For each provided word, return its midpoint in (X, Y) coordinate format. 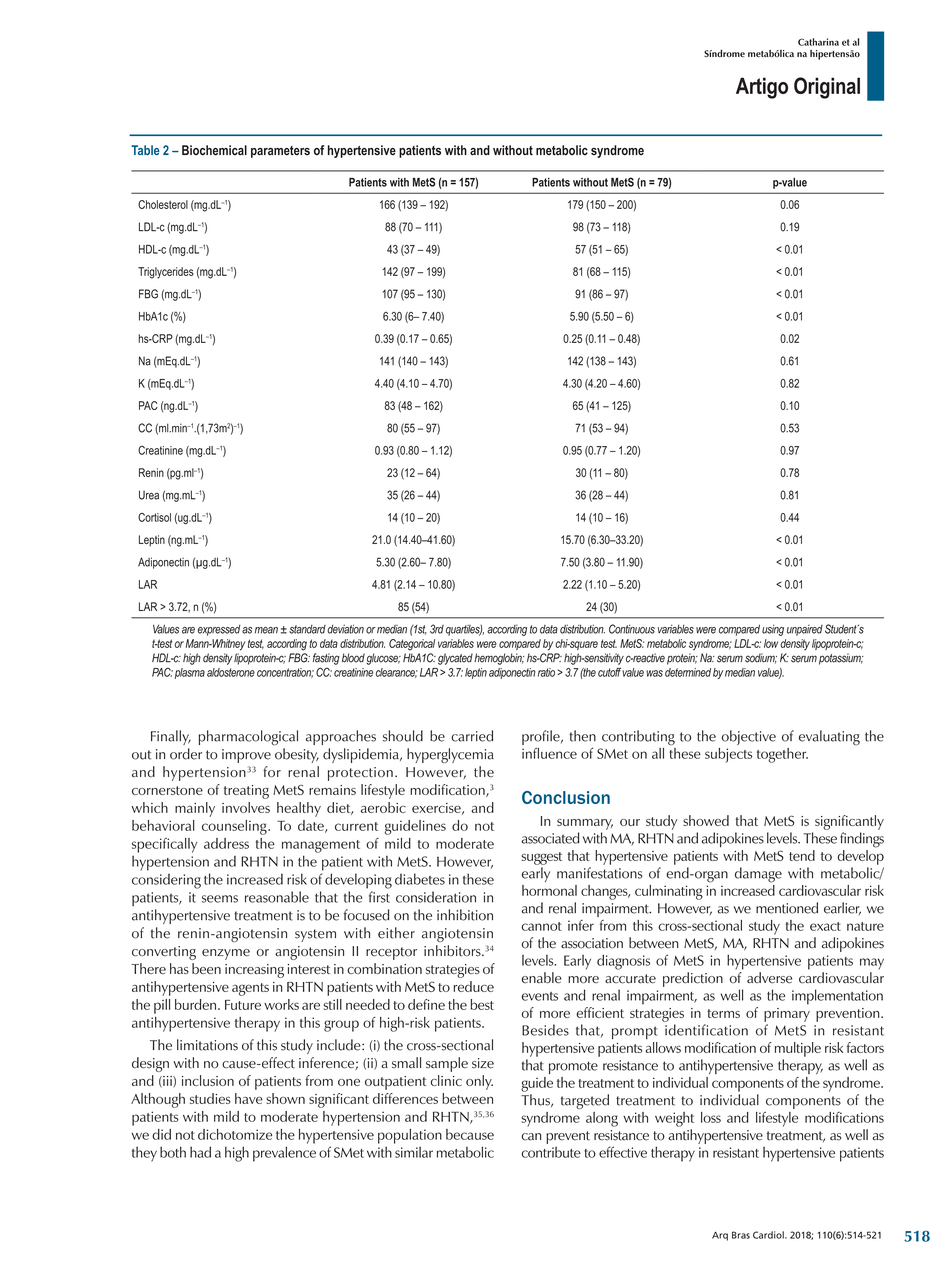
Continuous (632, 629)
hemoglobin (499, 659)
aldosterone (231, 672)
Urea (149, 495)
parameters (280, 152)
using (773, 630)
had (200, 1152)
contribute (551, 1152)
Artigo (762, 88)
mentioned (787, 908)
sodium (761, 658)
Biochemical (214, 150)
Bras (741, 1235)
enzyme (226, 954)
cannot (542, 926)
